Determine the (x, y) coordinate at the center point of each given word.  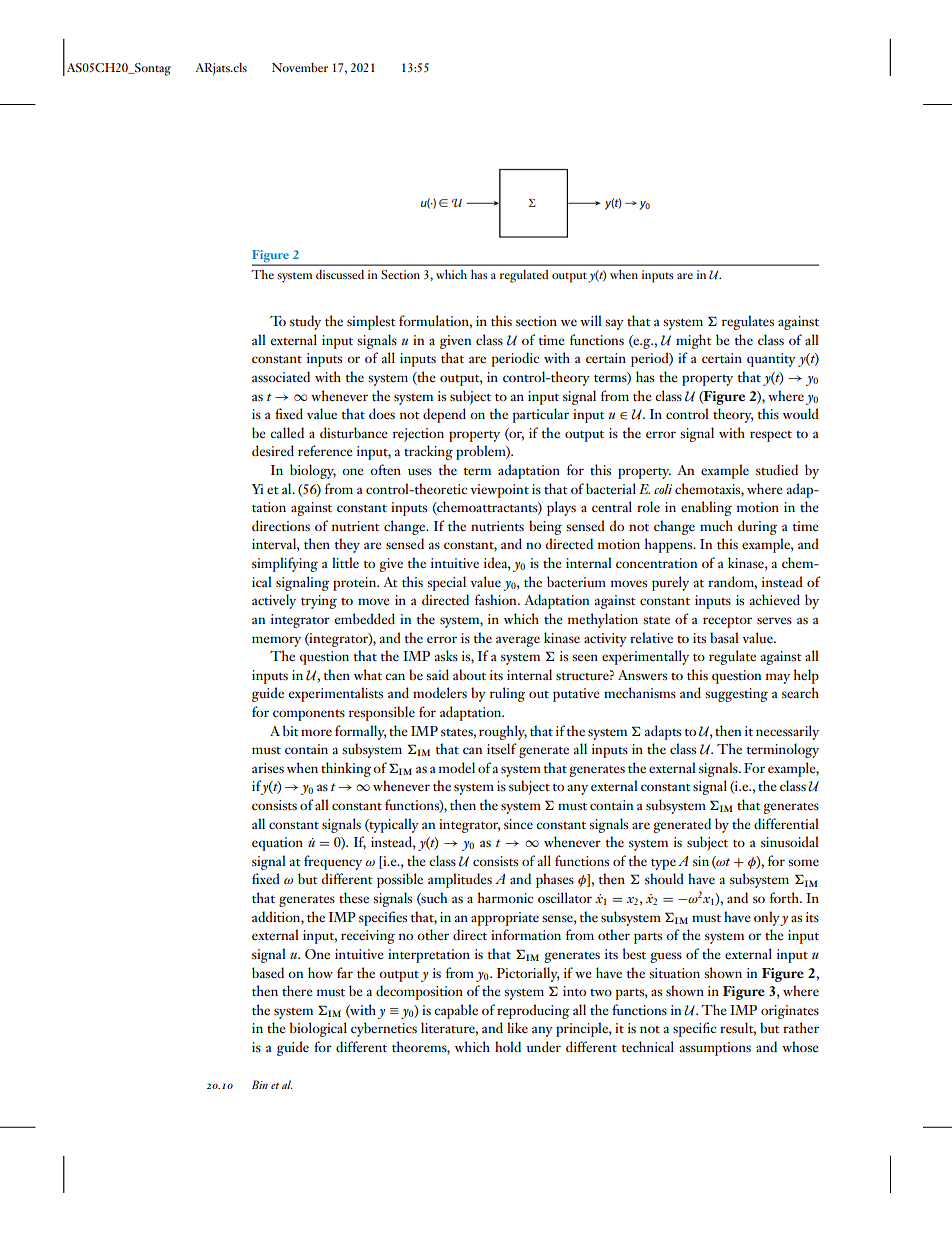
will (591, 320)
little (345, 562)
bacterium (576, 581)
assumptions (715, 1049)
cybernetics (384, 1029)
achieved (774, 599)
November (300, 67)
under (543, 1046)
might (694, 341)
